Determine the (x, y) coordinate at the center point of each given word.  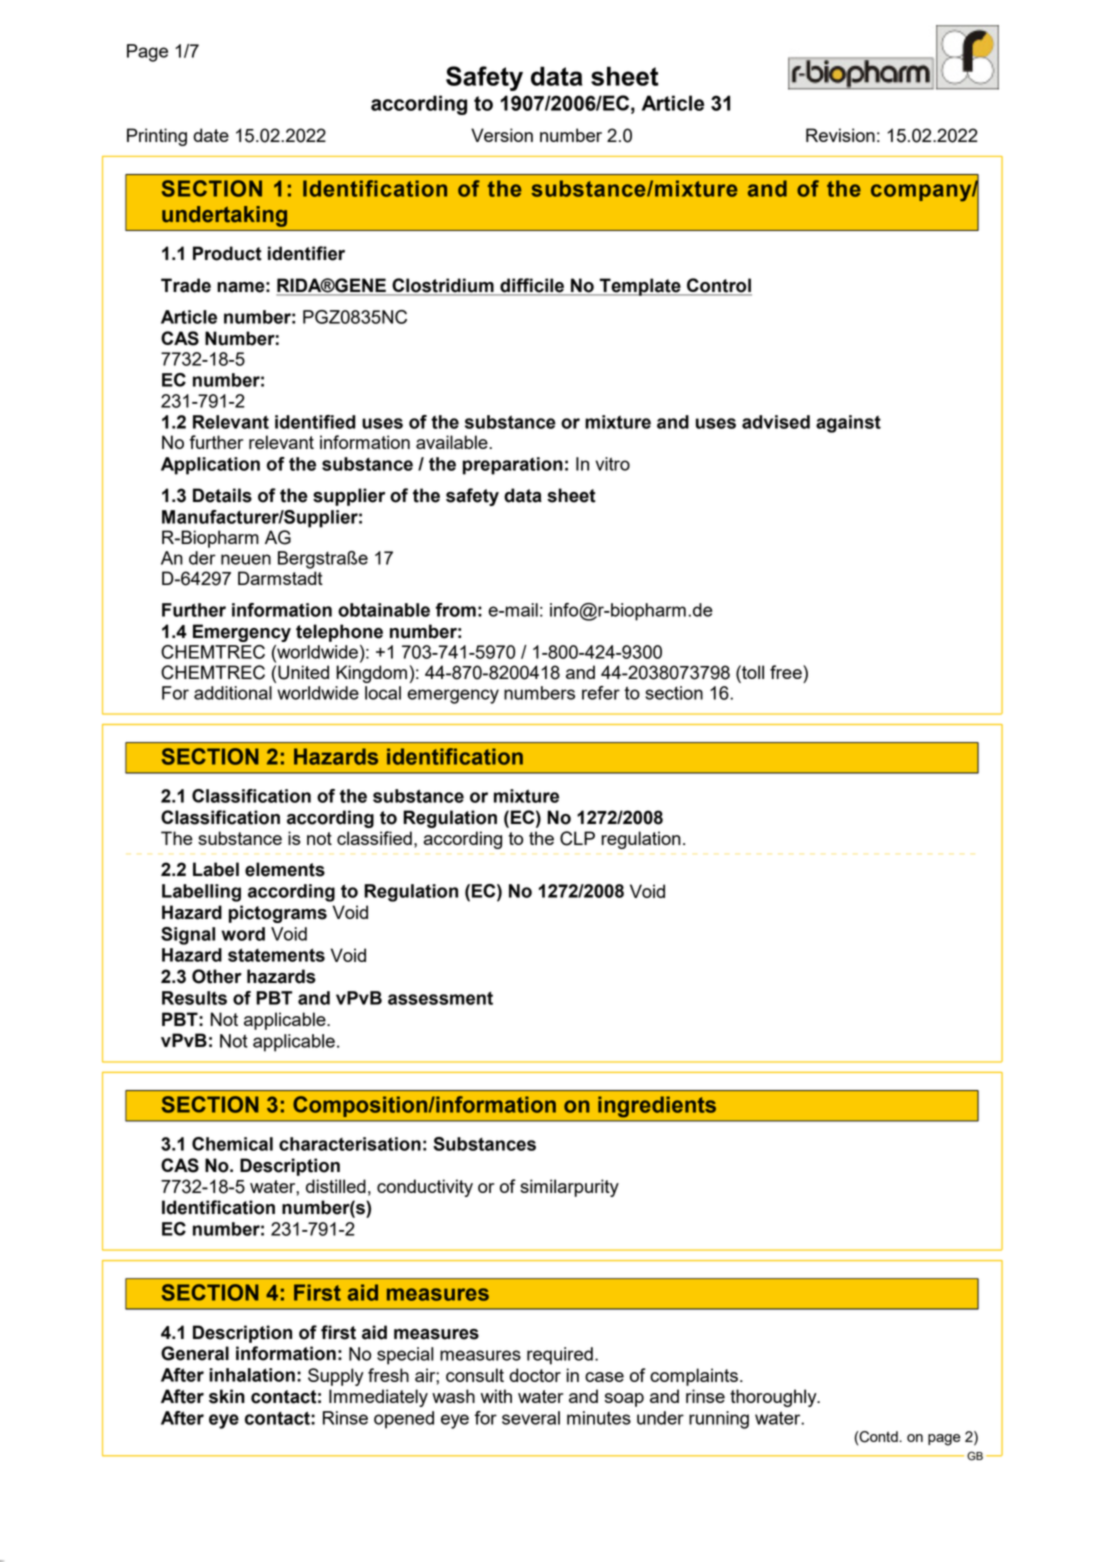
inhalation (252, 1375)
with (496, 1396)
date (211, 135)
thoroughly (774, 1398)
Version (502, 135)
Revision (840, 135)
